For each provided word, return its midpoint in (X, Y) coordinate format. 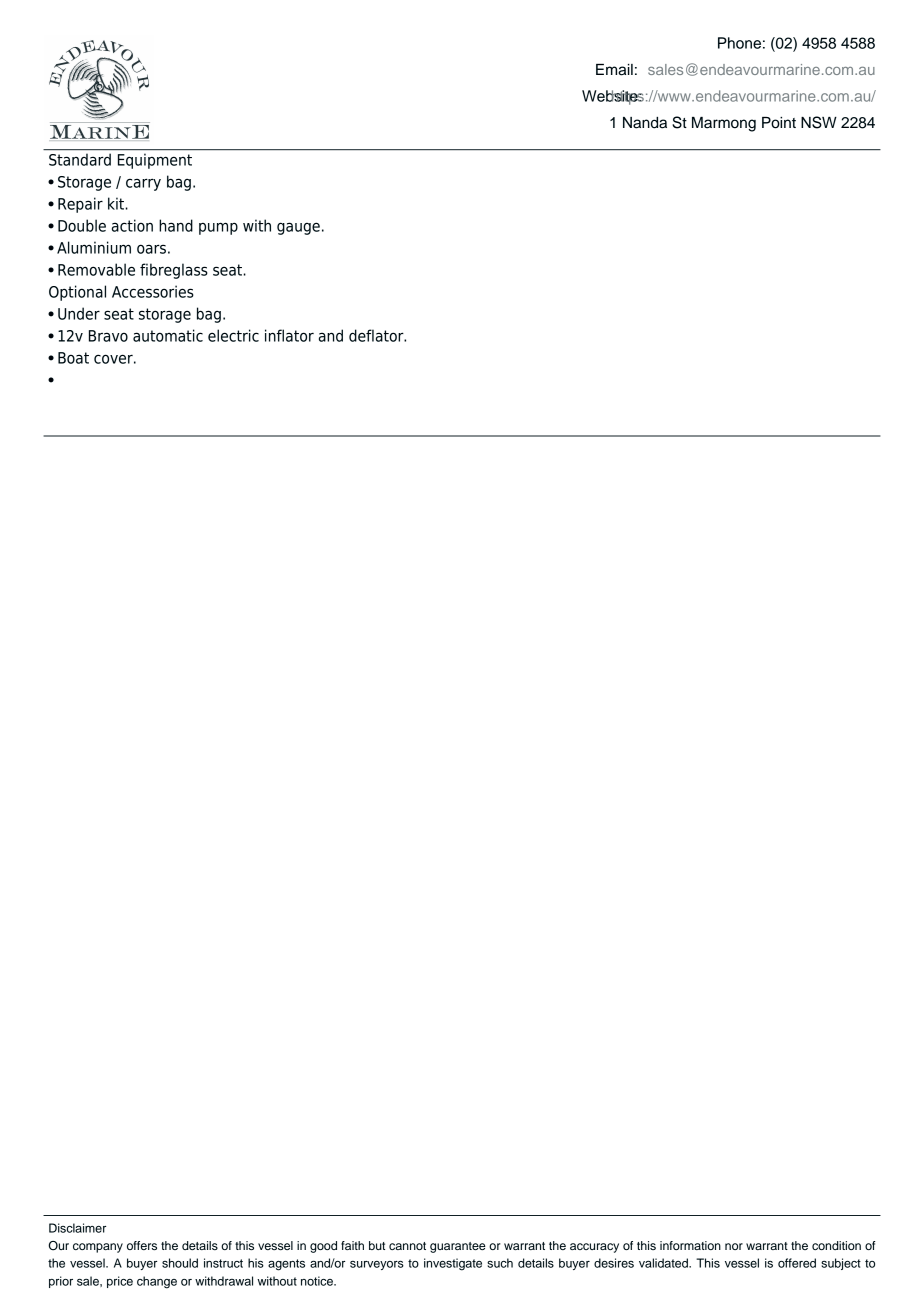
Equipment (155, 161)
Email (614, 70)
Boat (73, 358)
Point (779, 123)
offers (142, 1245)
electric (233, 335)
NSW (819, 122)
